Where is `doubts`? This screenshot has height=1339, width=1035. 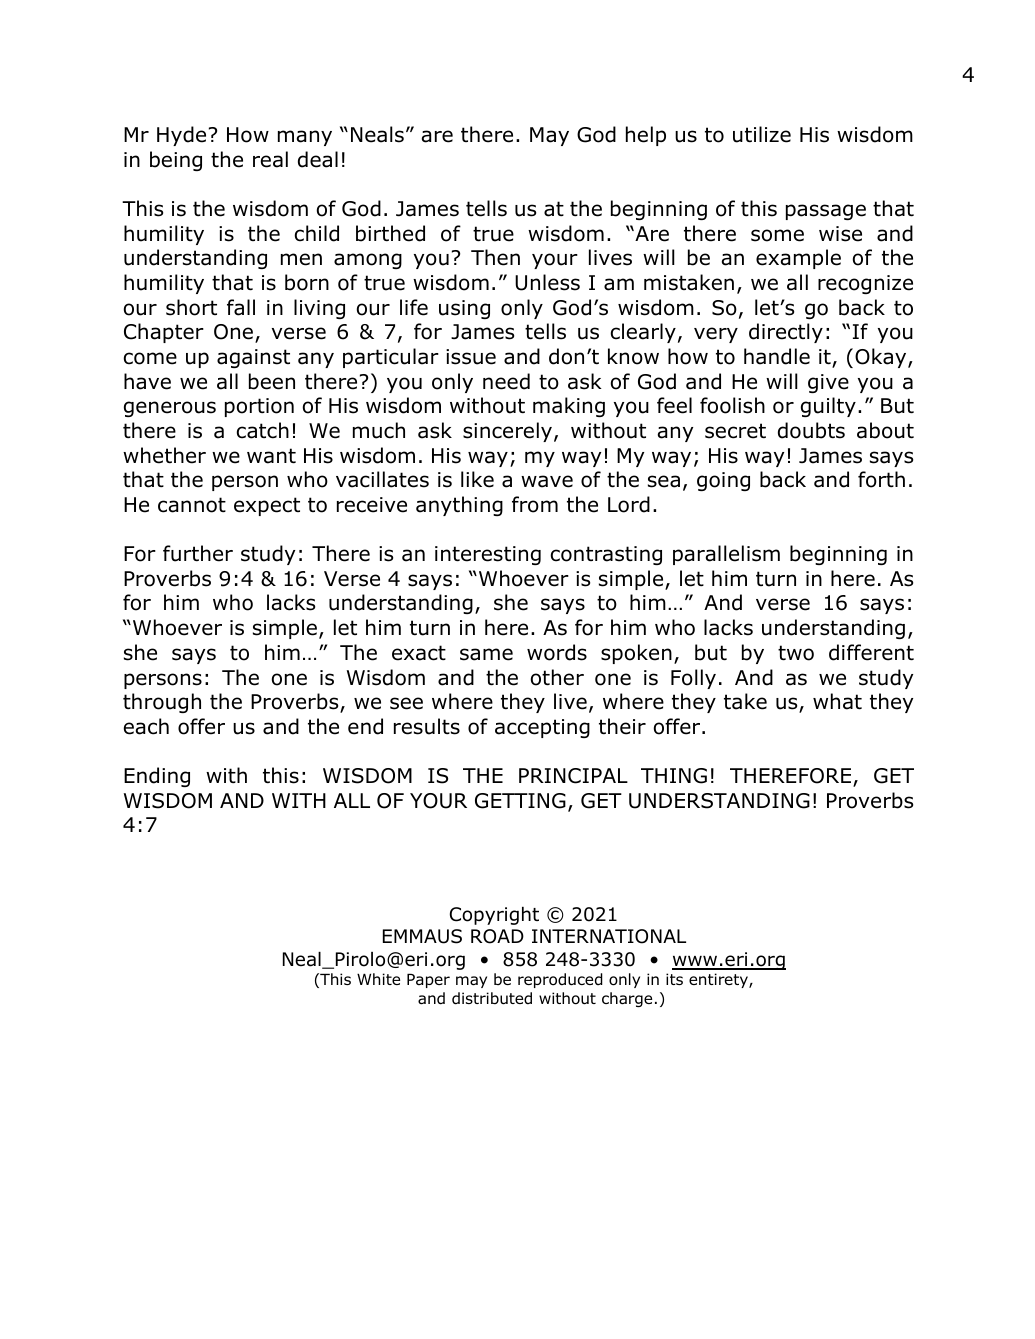 doubts is located at coordinates (811, 430).
